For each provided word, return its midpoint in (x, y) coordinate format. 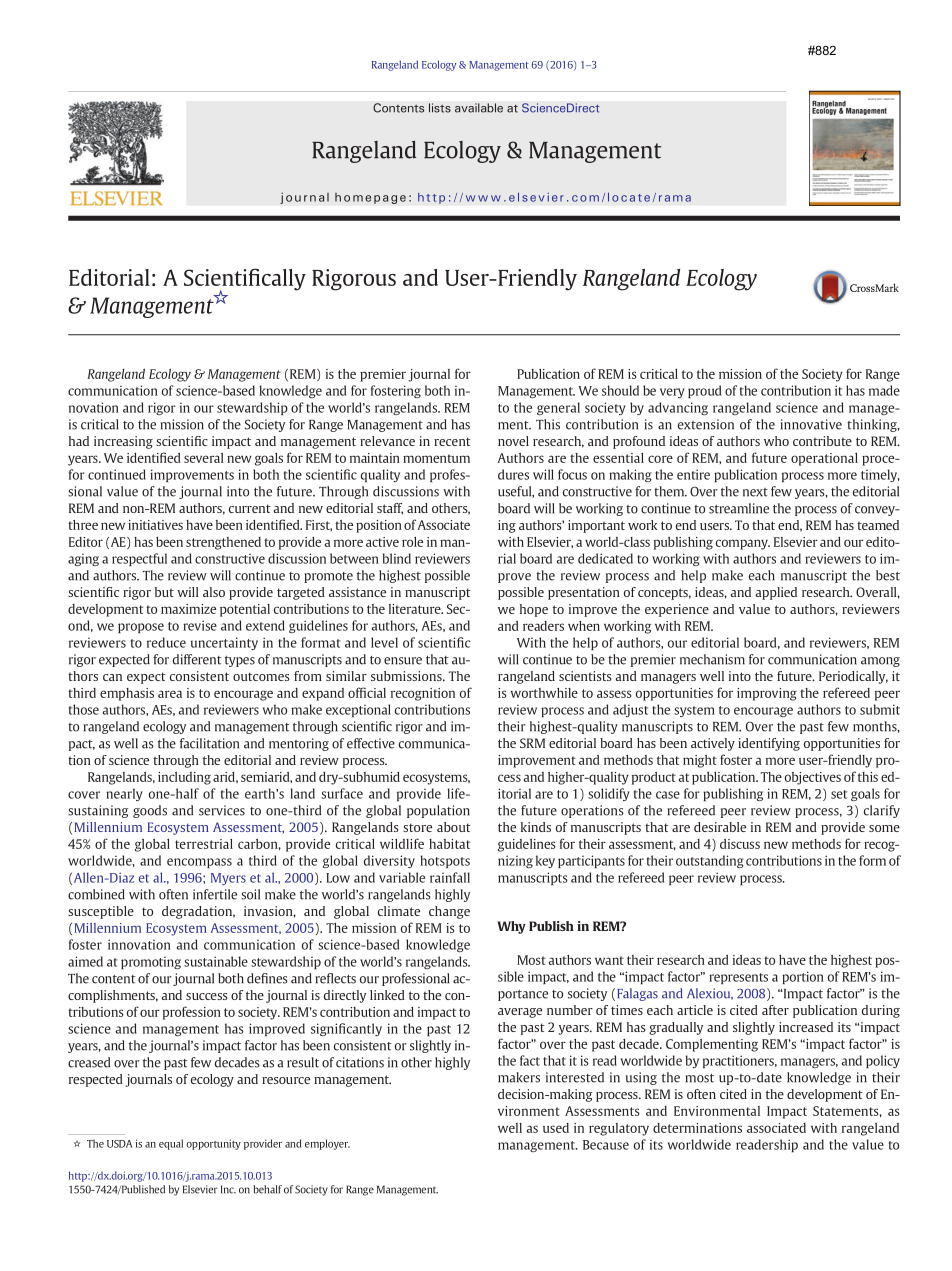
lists (440, 108)
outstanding (710, 861)
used (556, 1128)
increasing (123, 442)
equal (171, 1144)
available (479, 108)
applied (776, 593)
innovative (811, 424)
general (558, 408)
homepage (370, 198)
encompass (199, 863)
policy (883, 1061)
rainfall (450, 877)
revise (200, 625)
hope (534, 610)
